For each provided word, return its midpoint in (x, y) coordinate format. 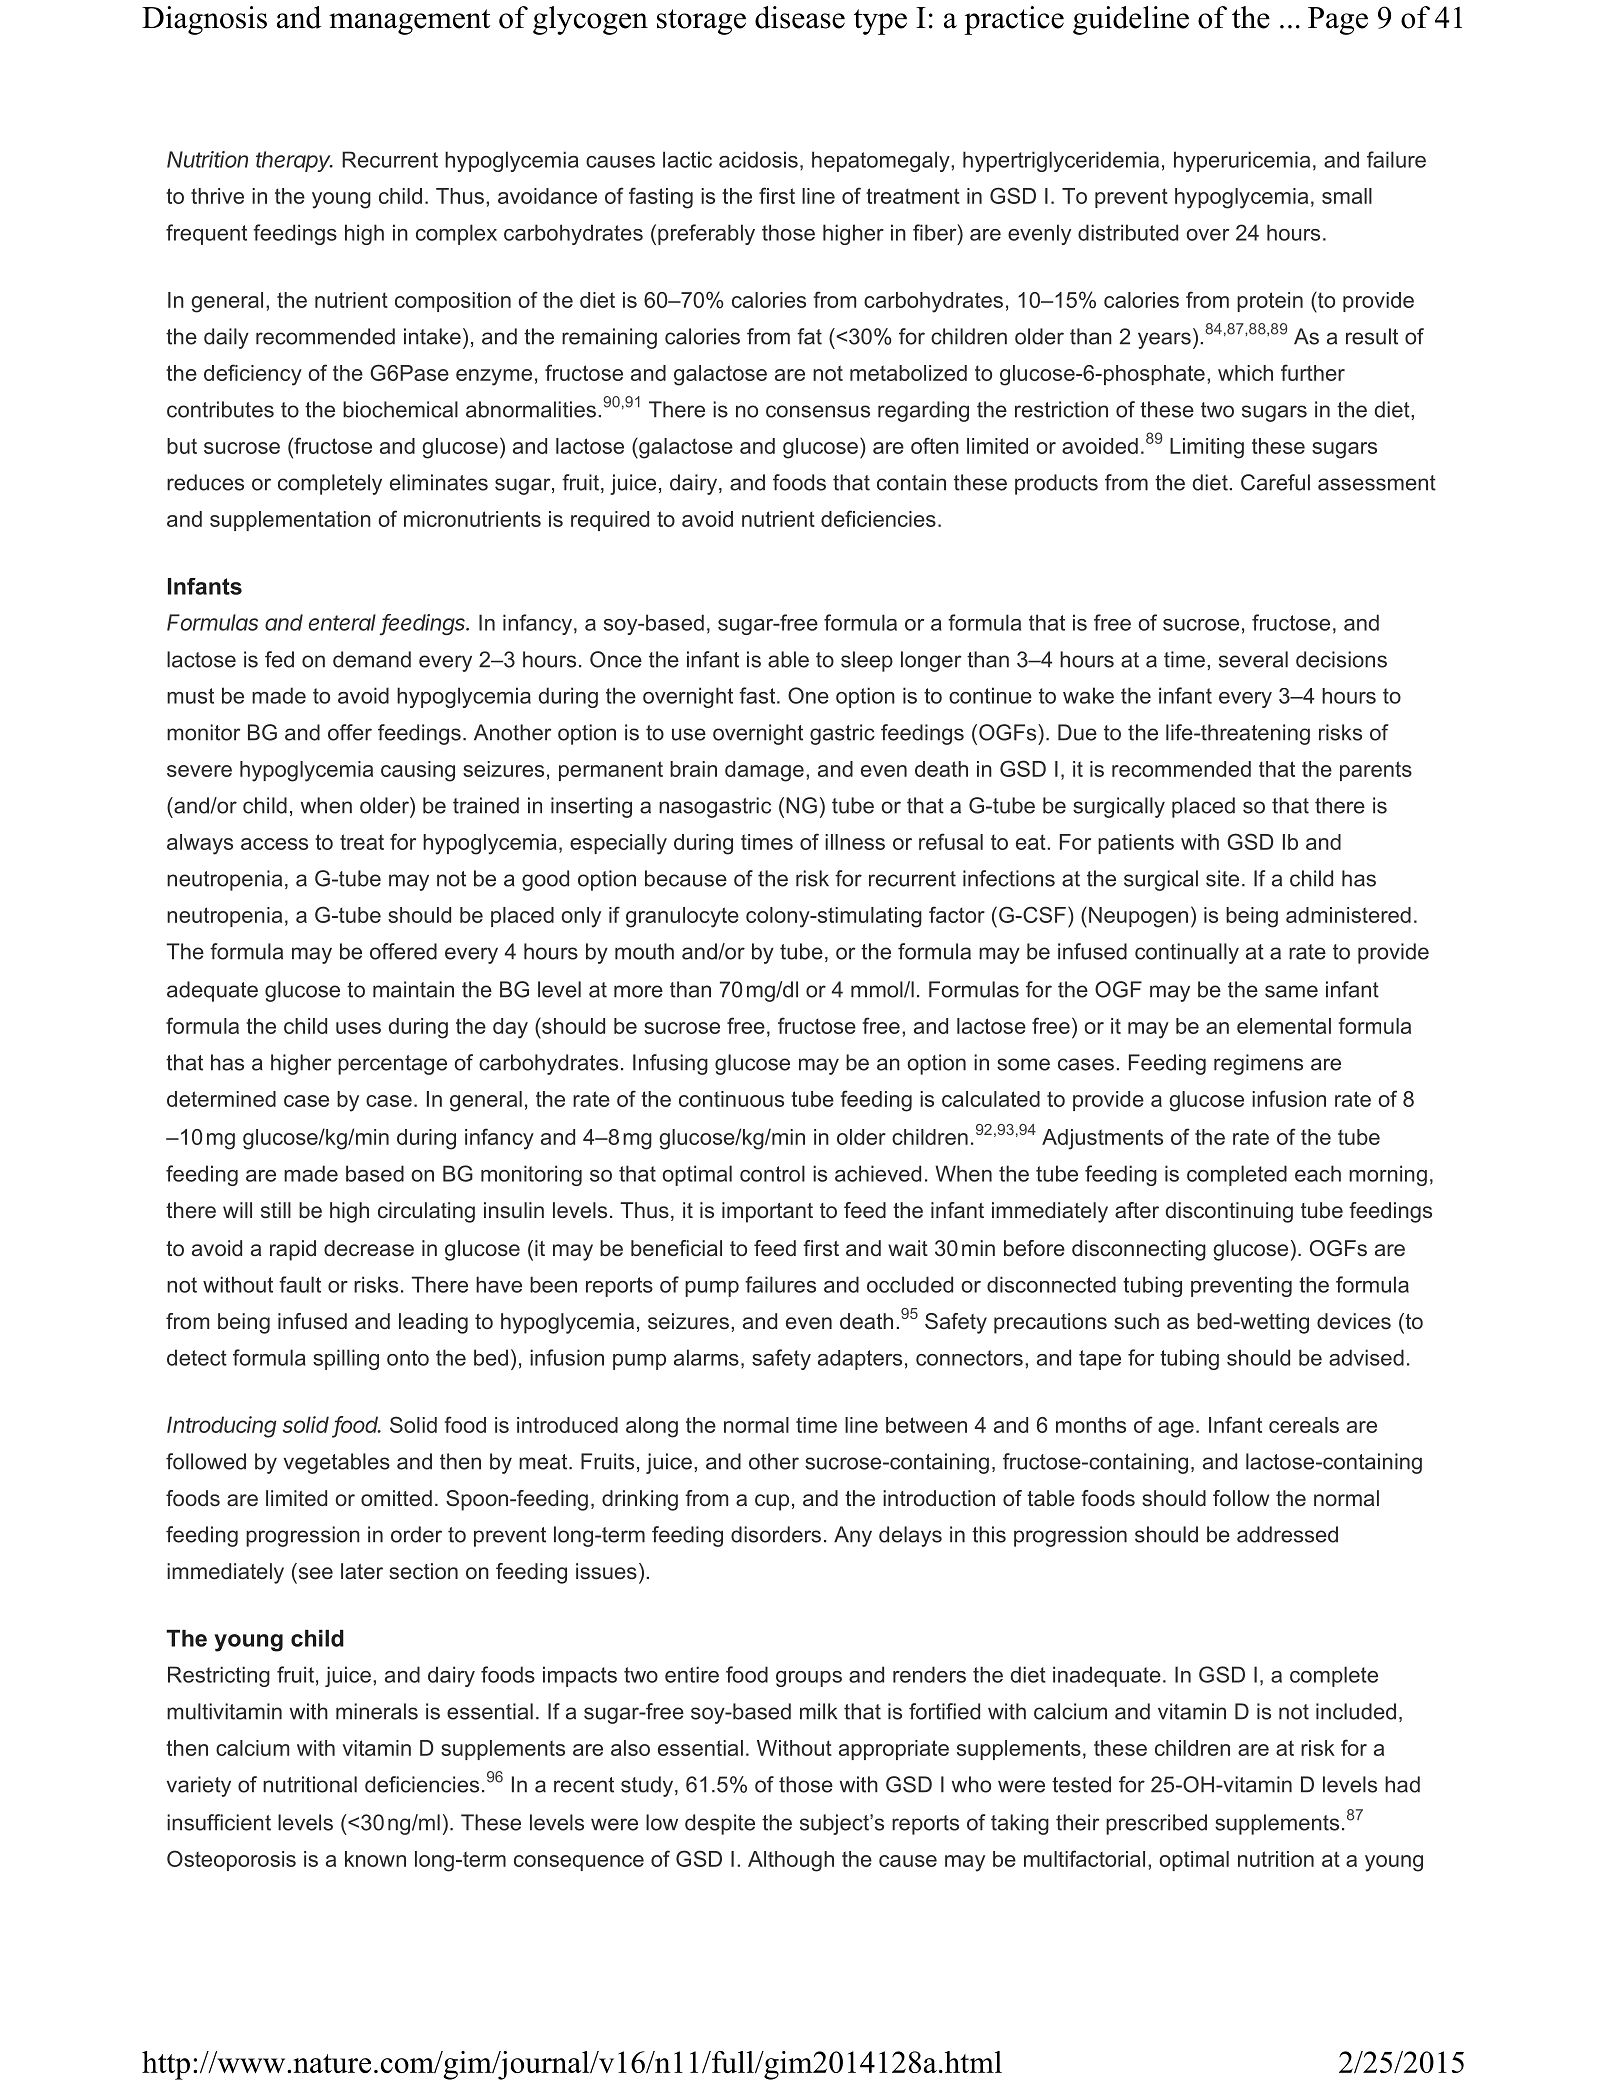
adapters (860, 1360)
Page (1338, 21)
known (375, 1859)
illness (855, 842)
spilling (346, 1359)
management (409, 22)
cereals (1304, 1425)
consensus (818, 411)
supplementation (290, 521)
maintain (413, 989)
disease (800, 17)
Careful (1275, 482)
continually (1187, 953)
